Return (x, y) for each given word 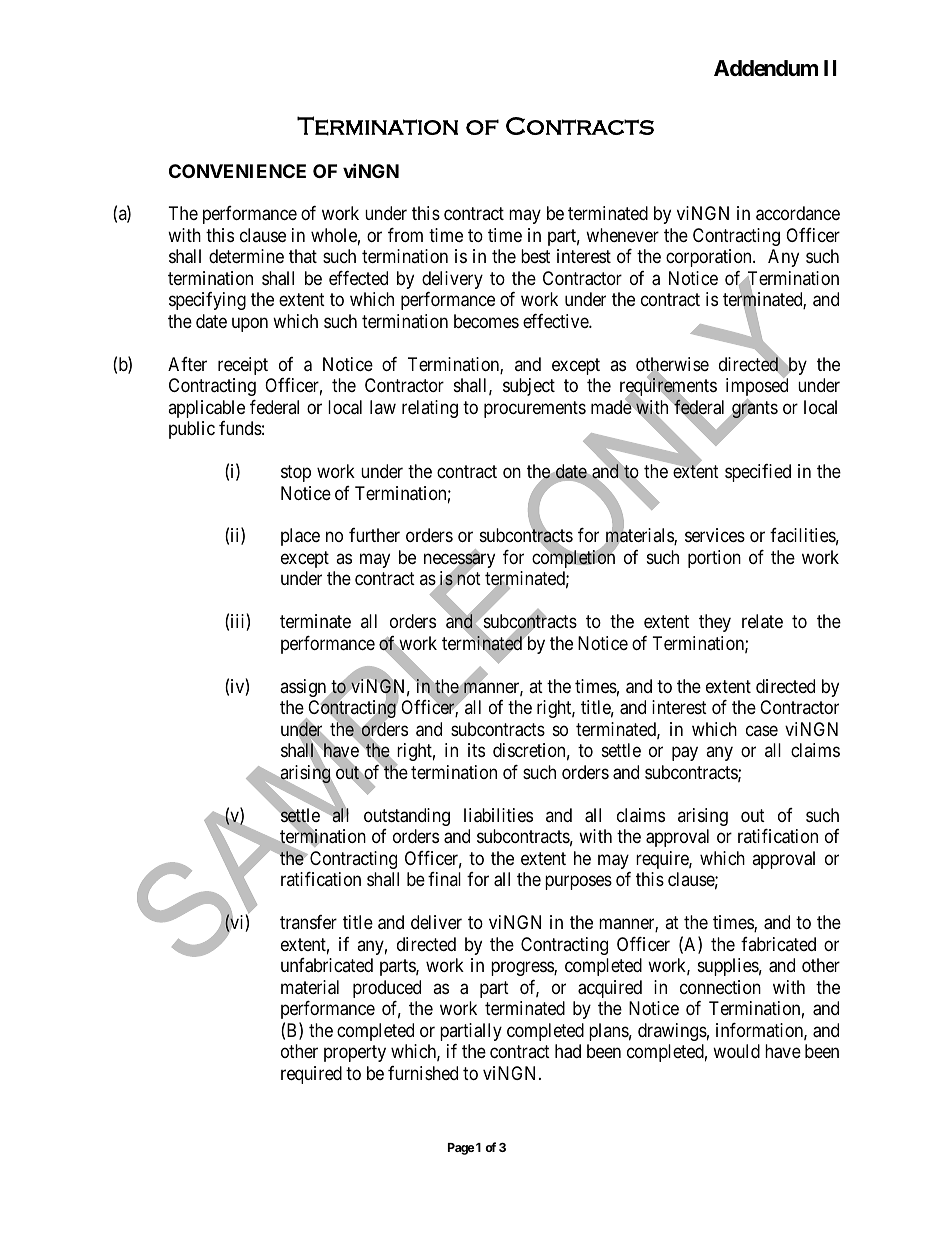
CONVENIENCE (237, 171)
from (405, 235)
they (715, 623)
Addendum (766, 68)
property (355, 1053)
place (300, 537)
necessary (459, 562)
